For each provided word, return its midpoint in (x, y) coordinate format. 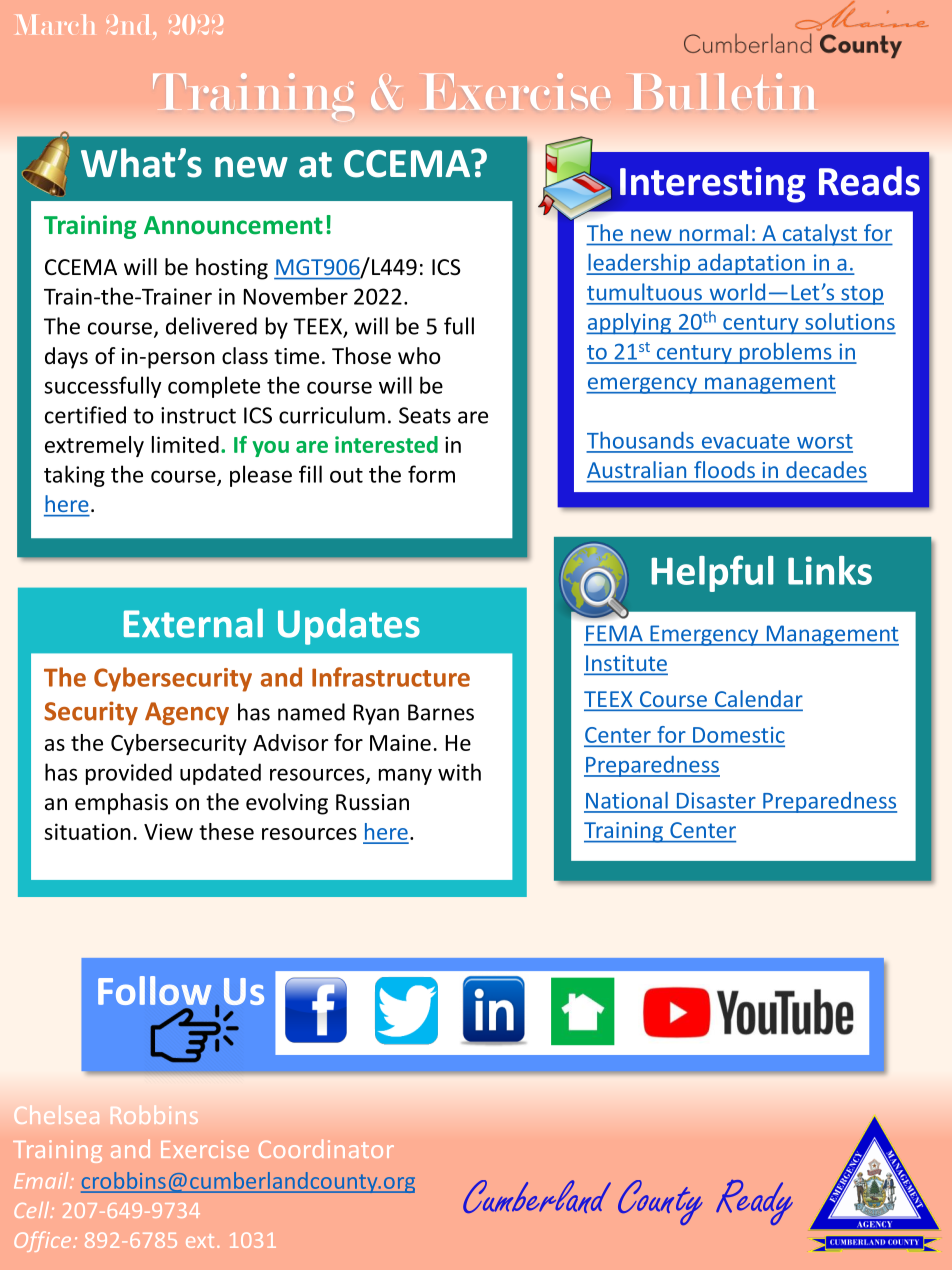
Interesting (713, 185)
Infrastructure (391, 677)
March (55, 24)
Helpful (712, 573)
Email (42, 1180)
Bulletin (724, 91)
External (193, 623)
